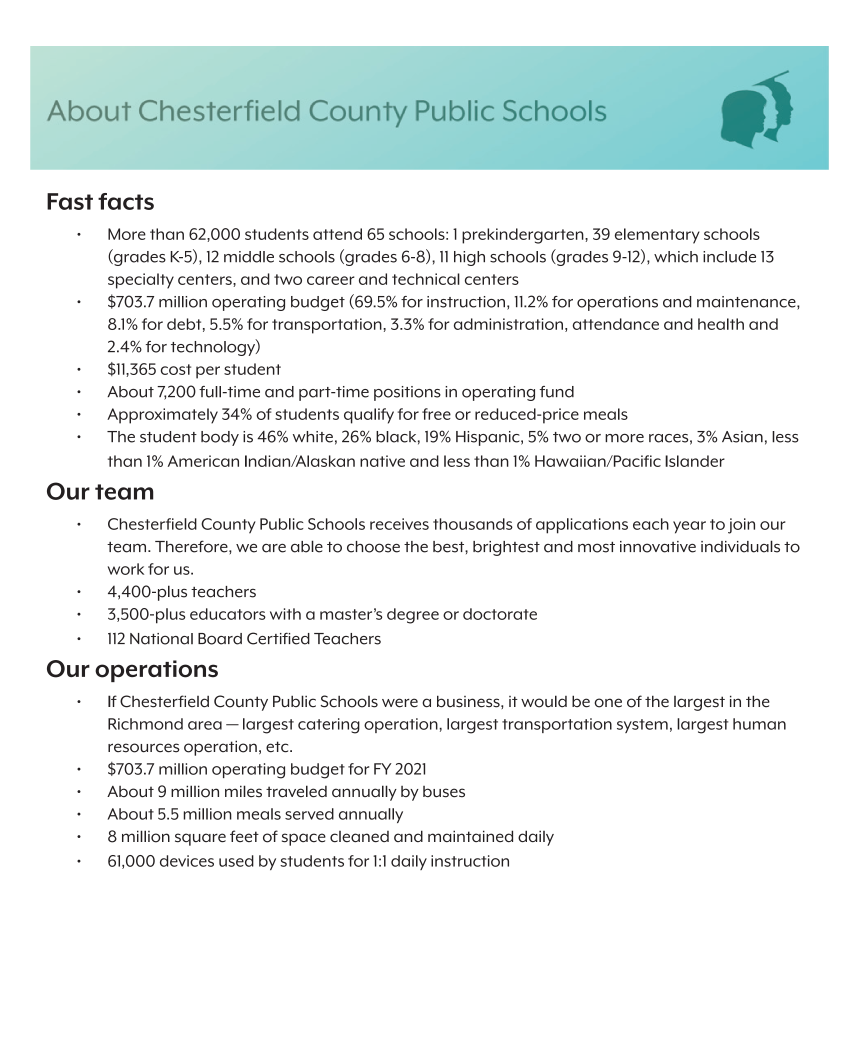 This screenshot has width=859, height=1043. Describe the element at coordinates (413, 616) in the screenshot. I see `degree` at that location.
